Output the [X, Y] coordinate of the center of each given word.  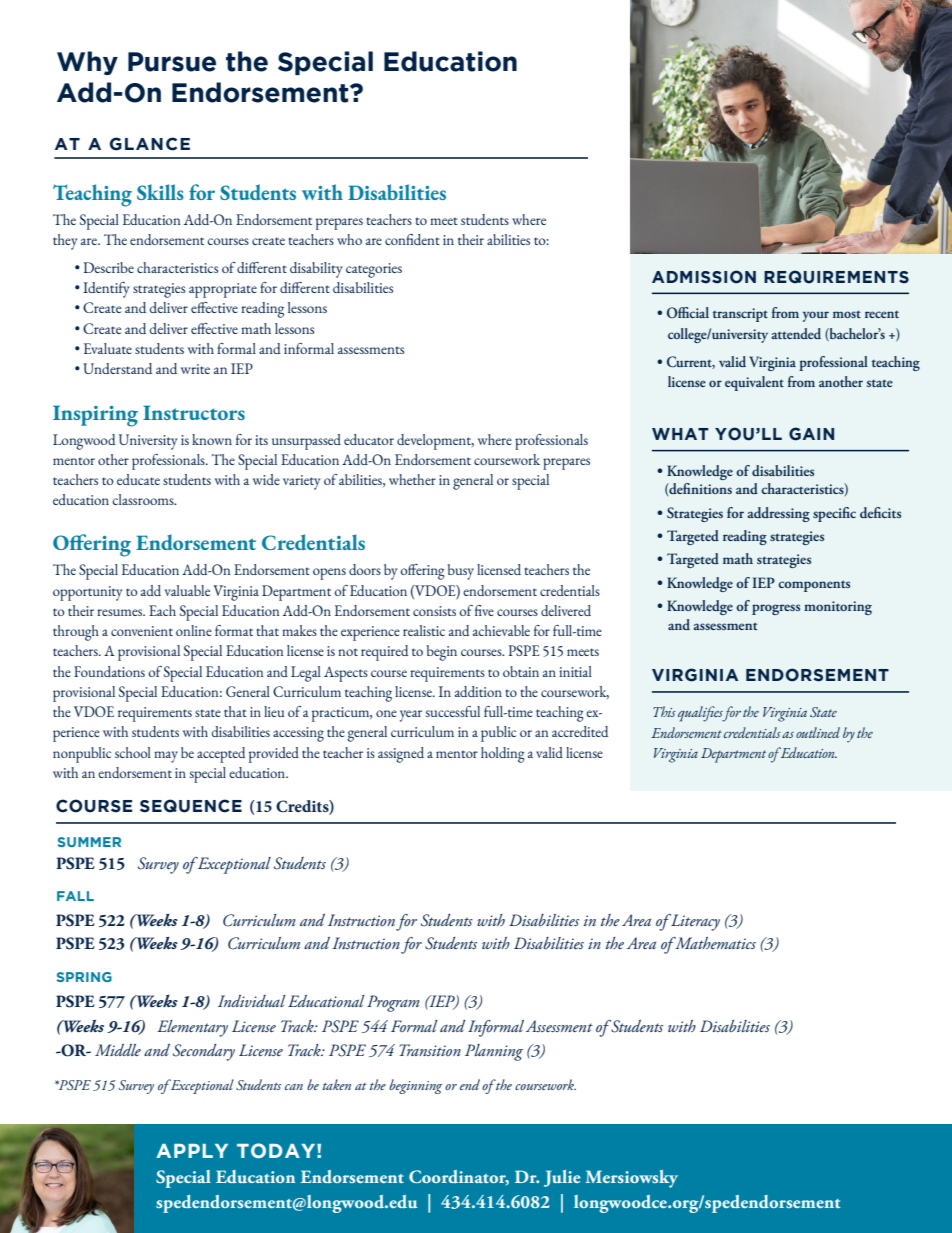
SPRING [84, 977]
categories [374, 270]
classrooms [144, 499]
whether [412, 479]
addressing [778, 514]
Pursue [172, 62]
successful [453, 711]
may [166, 757]
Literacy [694, 922]
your [816, 316]
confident [412, 239]
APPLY [192, 1151]
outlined [818, 732]
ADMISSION [704, 277]
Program [393, 1003]
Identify [106, 290]
